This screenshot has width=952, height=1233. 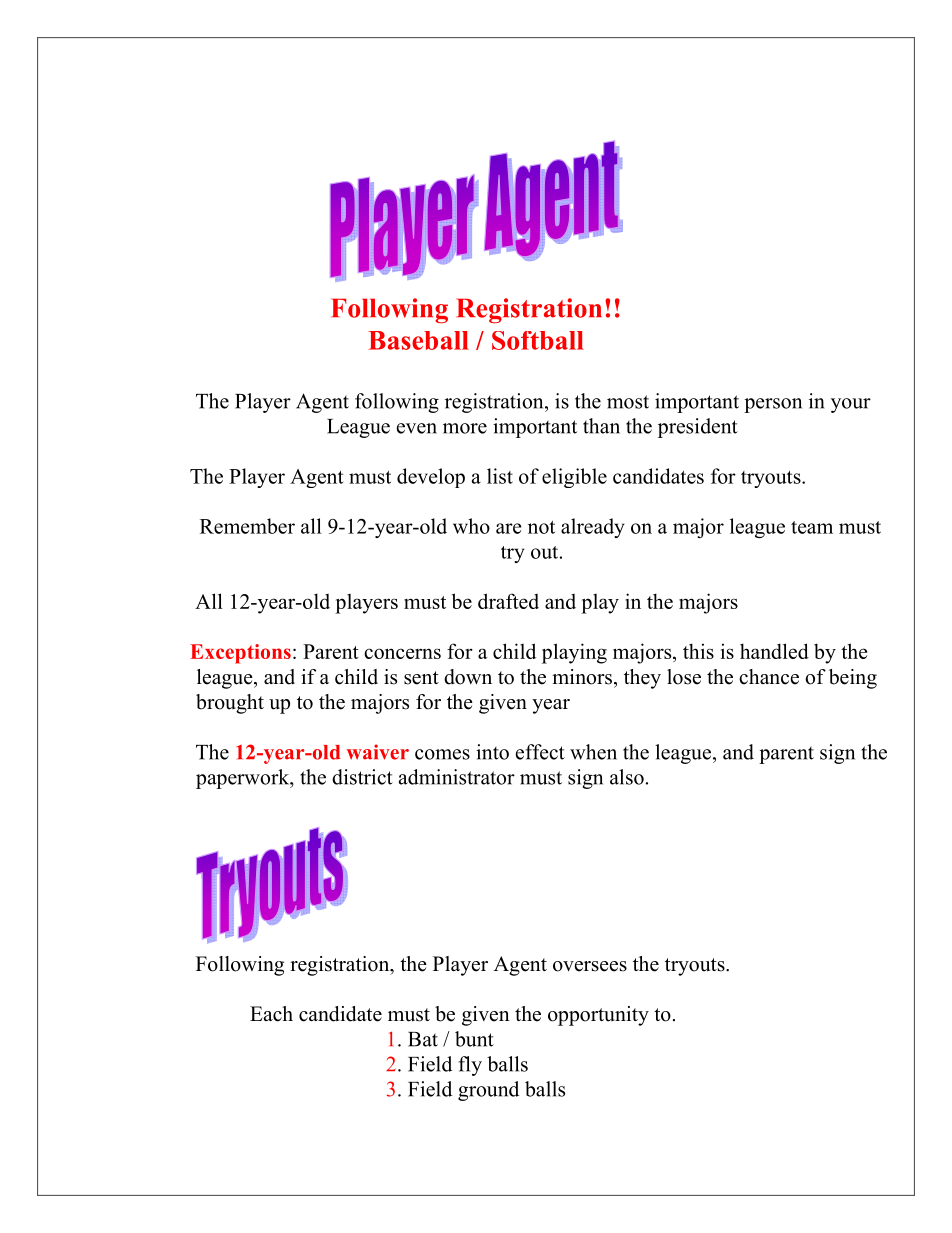 What do you see at coordinates (362, 777) in the screenshot?
I see `district` at bounding box center [362, 777].
